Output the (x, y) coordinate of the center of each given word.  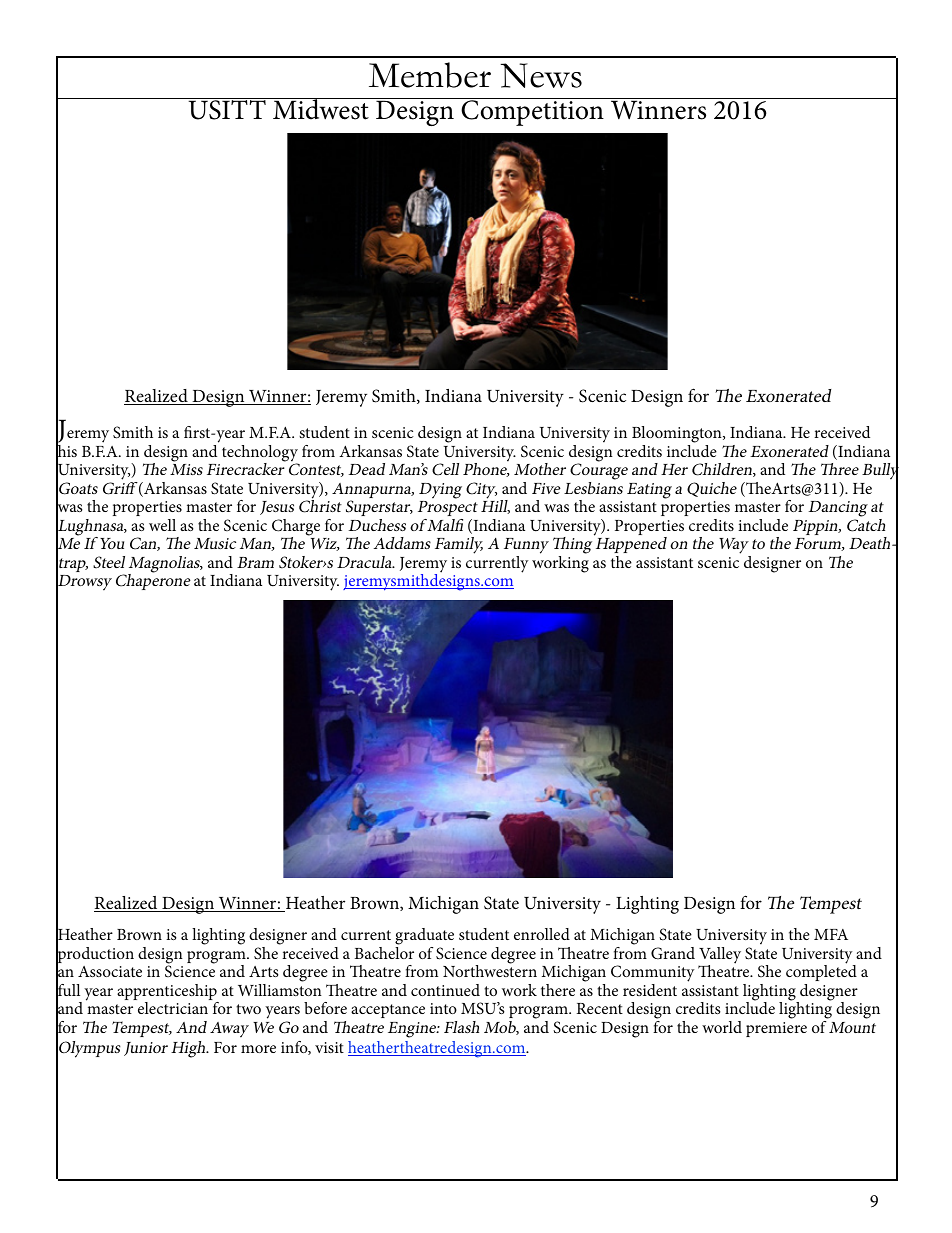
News (541, 75)
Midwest (321, 109)
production (95, 955)
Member (430, 75)
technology (260, 454)
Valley (720, 956)
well (162, 525)
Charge (296, 528)
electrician (173, 1008)
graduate (424, 938)
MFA (831, 934)
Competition (532, 113)
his (66, 451)
